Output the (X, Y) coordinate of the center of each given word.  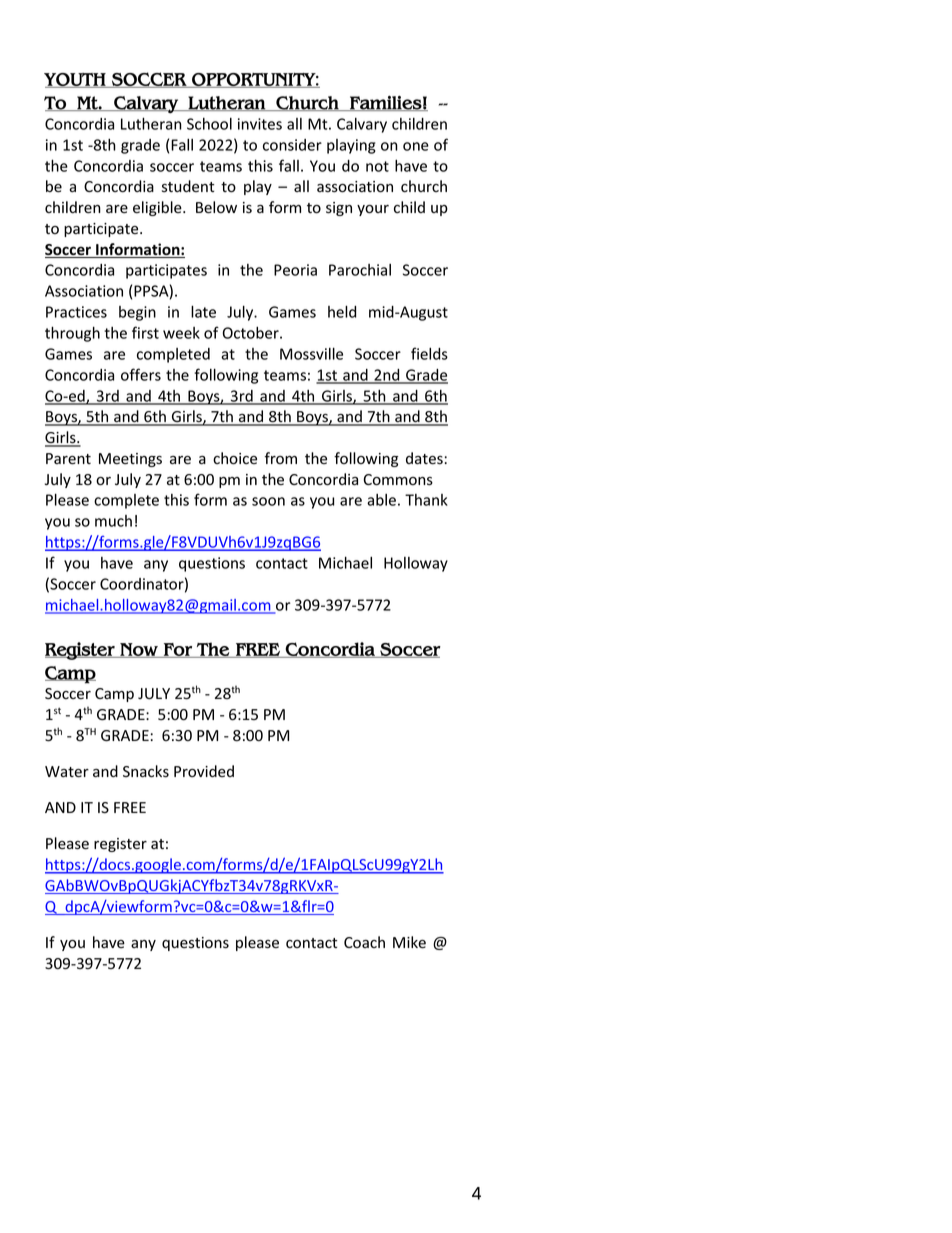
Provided (204, 771)
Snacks (146, 771)
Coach (364, 942)
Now (139, 650)
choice (235, 458)
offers (141, 374)
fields (429, 353)
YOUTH (76, 80)
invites (260, 124)
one (416, 146)
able (381, 500)
